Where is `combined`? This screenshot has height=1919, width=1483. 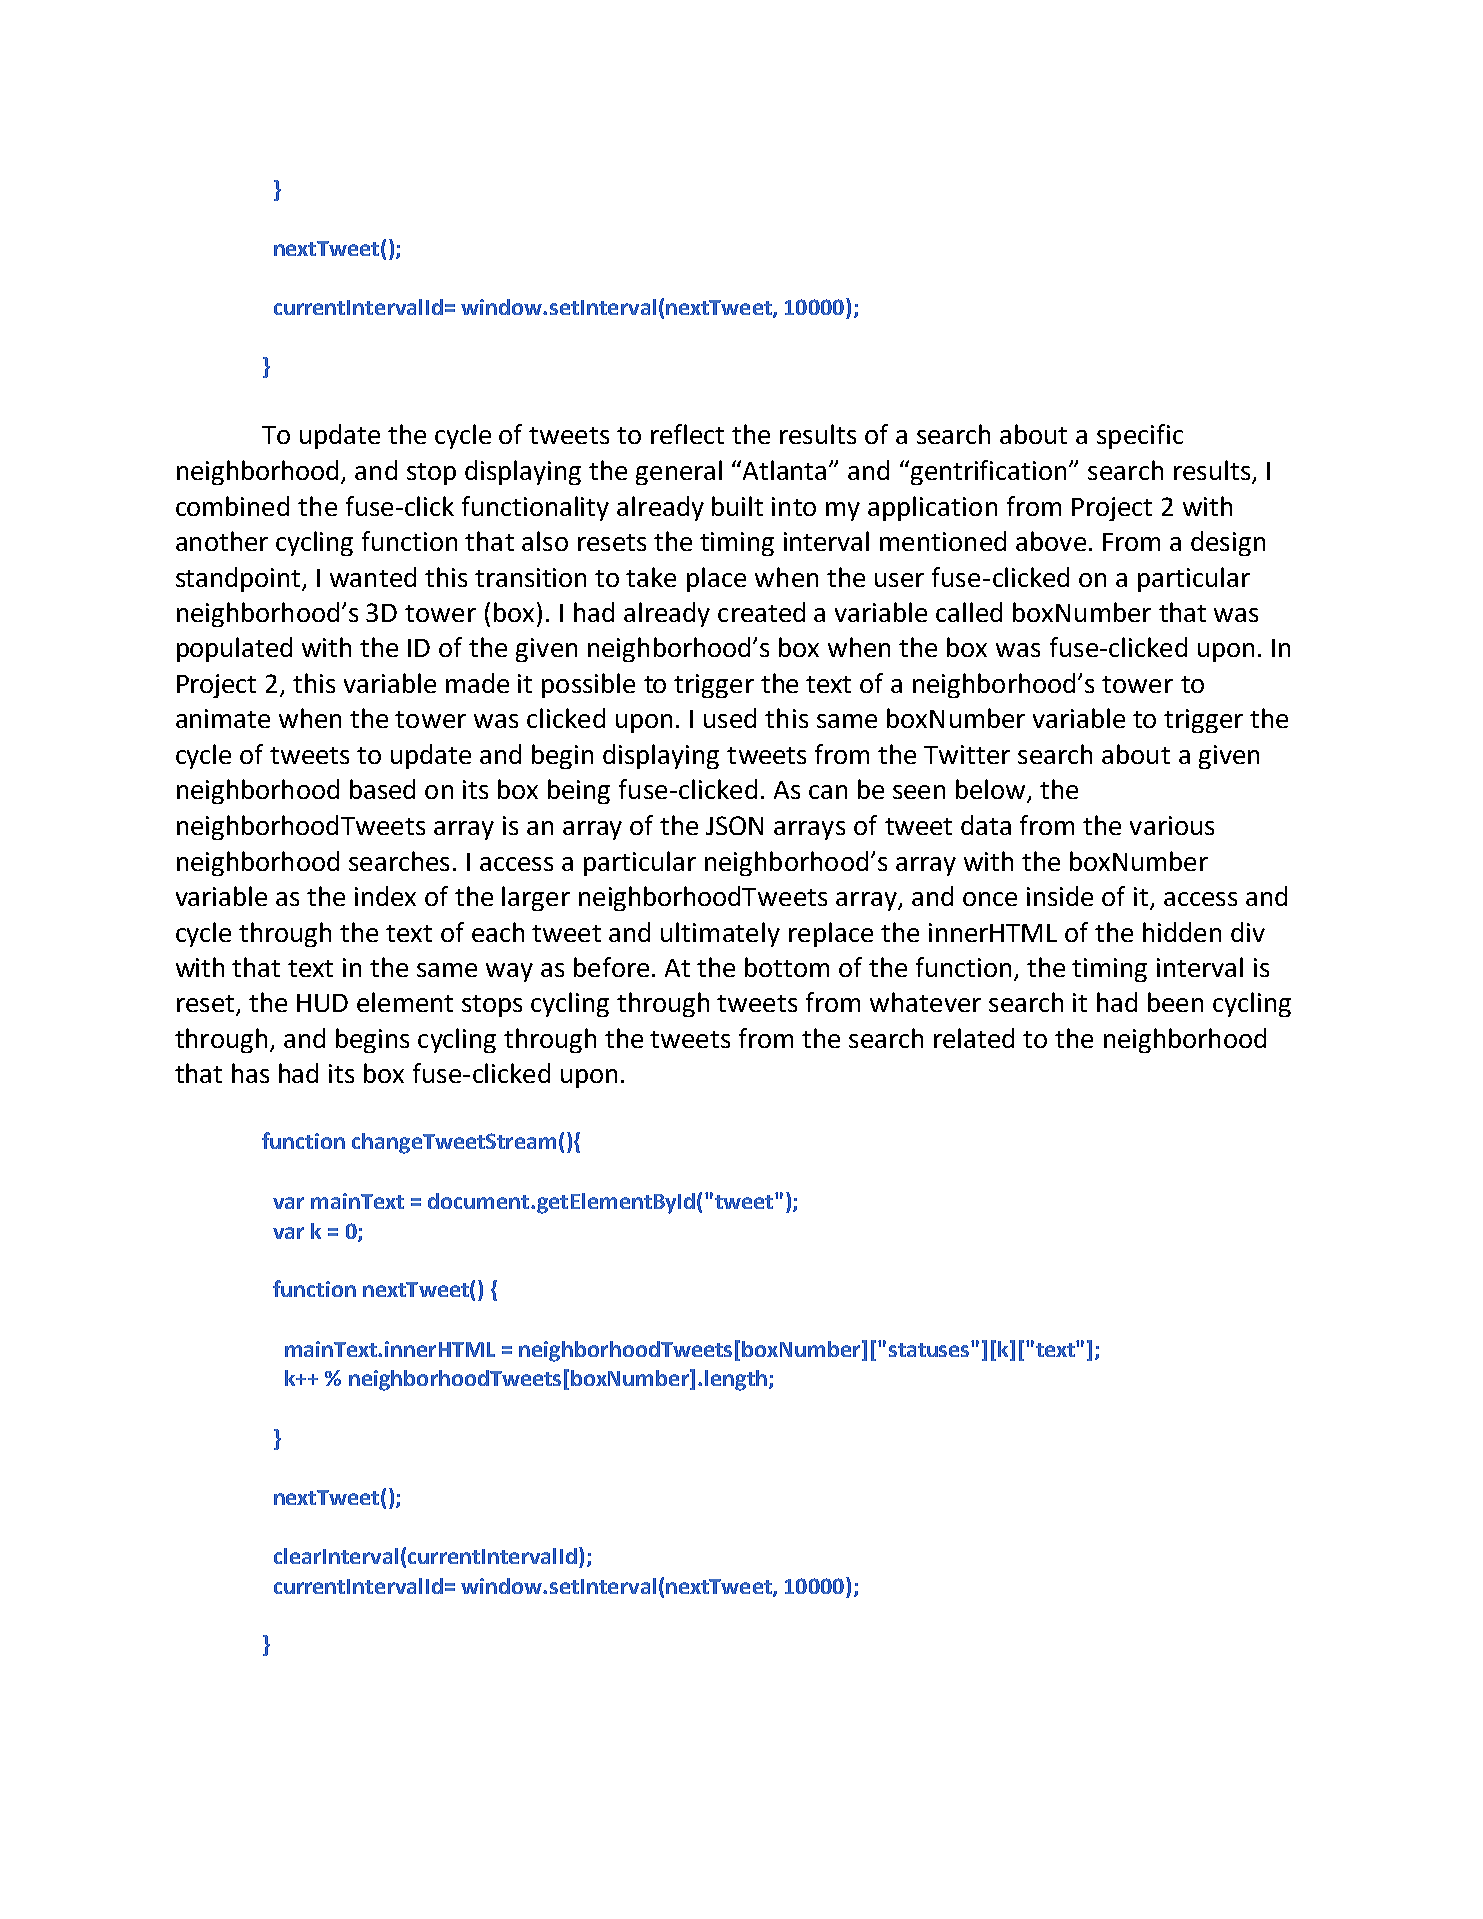 combined is located at coordinates (232, 506).
